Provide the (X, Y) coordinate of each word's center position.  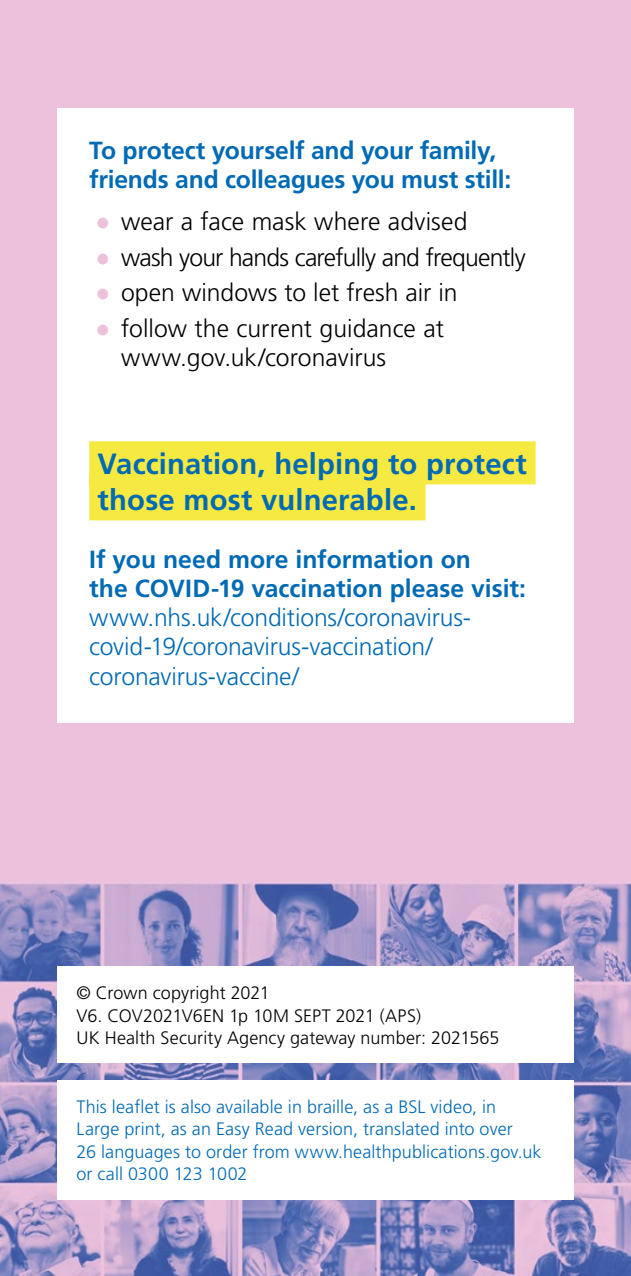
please (427, 590)
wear (147, 224)
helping (326, 466)
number (392, 1037)
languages (141, 1153)
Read (274, 1128)
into (460, 1128)
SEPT (313, 1016)
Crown (121, 993)
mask (279, 221)
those (135, 499)
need (192, 559)
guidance (367, 330)
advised (427, 221)
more (258, 562)
